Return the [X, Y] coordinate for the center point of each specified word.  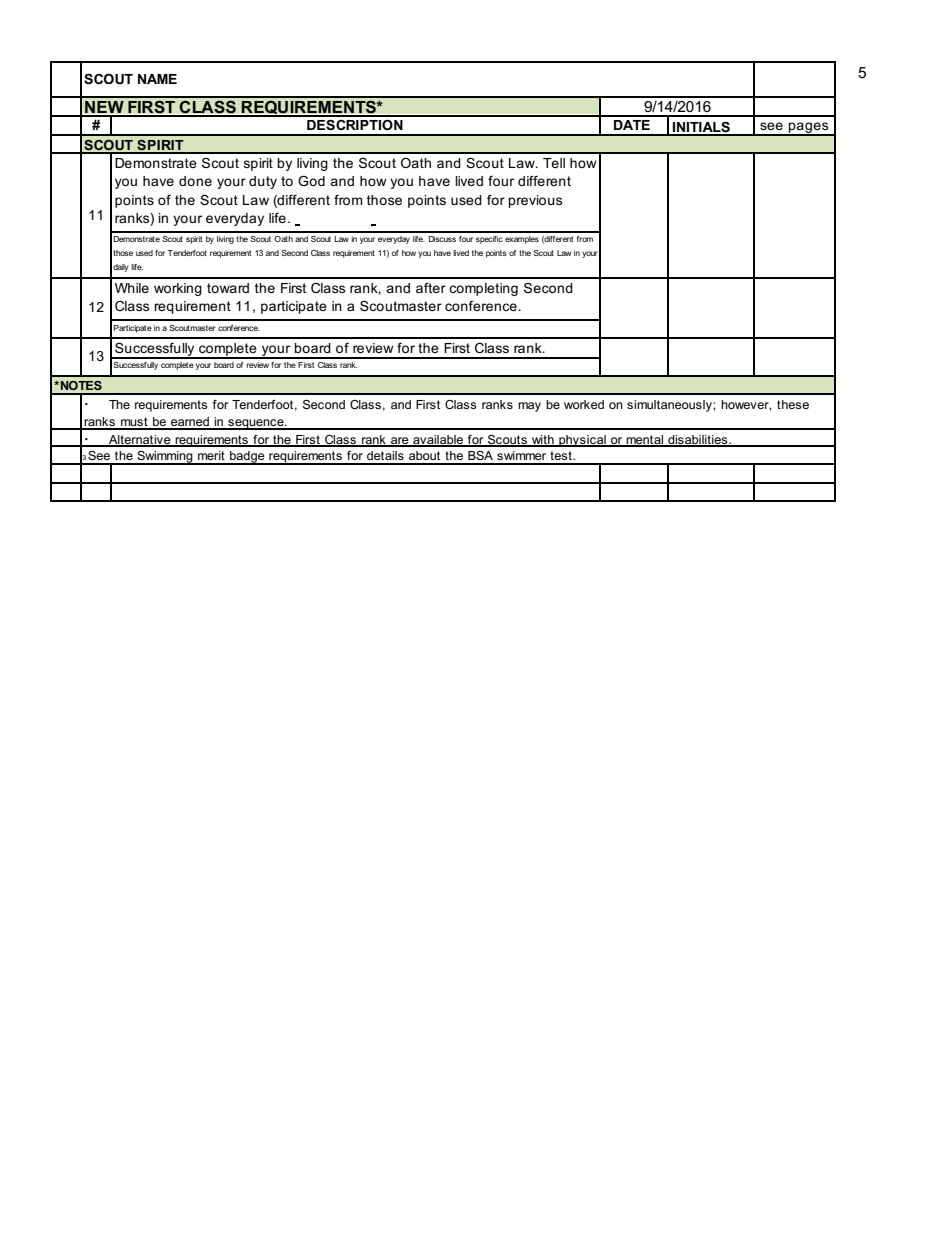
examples [522, 240]
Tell [554, 163]
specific [489, 240]
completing [483, 289]
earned [190, 423]
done [195, 181]
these [793, 404]
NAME [157, 79]
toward [228, 288]
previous [535, 201]
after [431, 287]
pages [809, 129]
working [178, 289]
